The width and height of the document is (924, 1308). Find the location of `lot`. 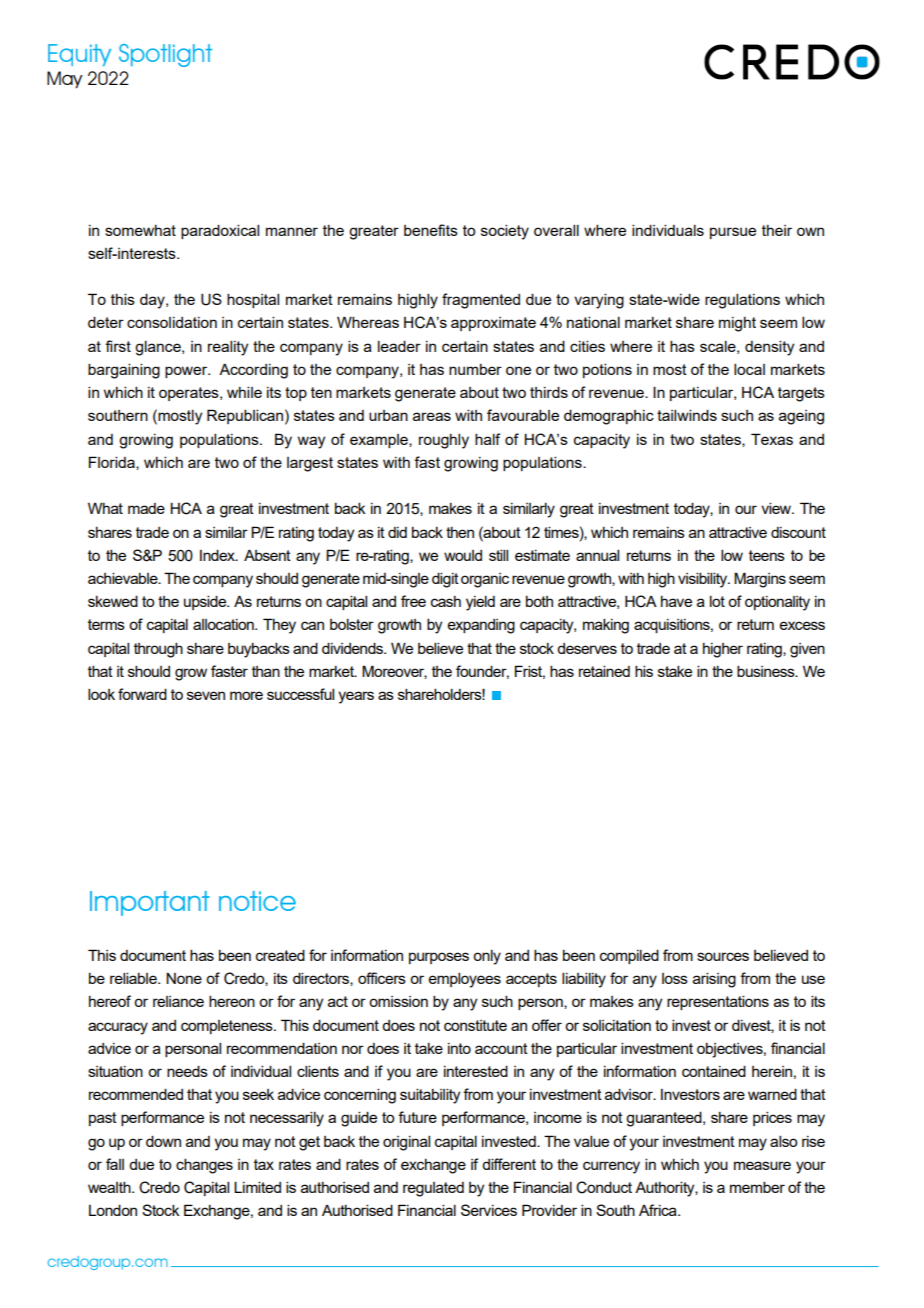

lot is located at coordinates (717, 601).
